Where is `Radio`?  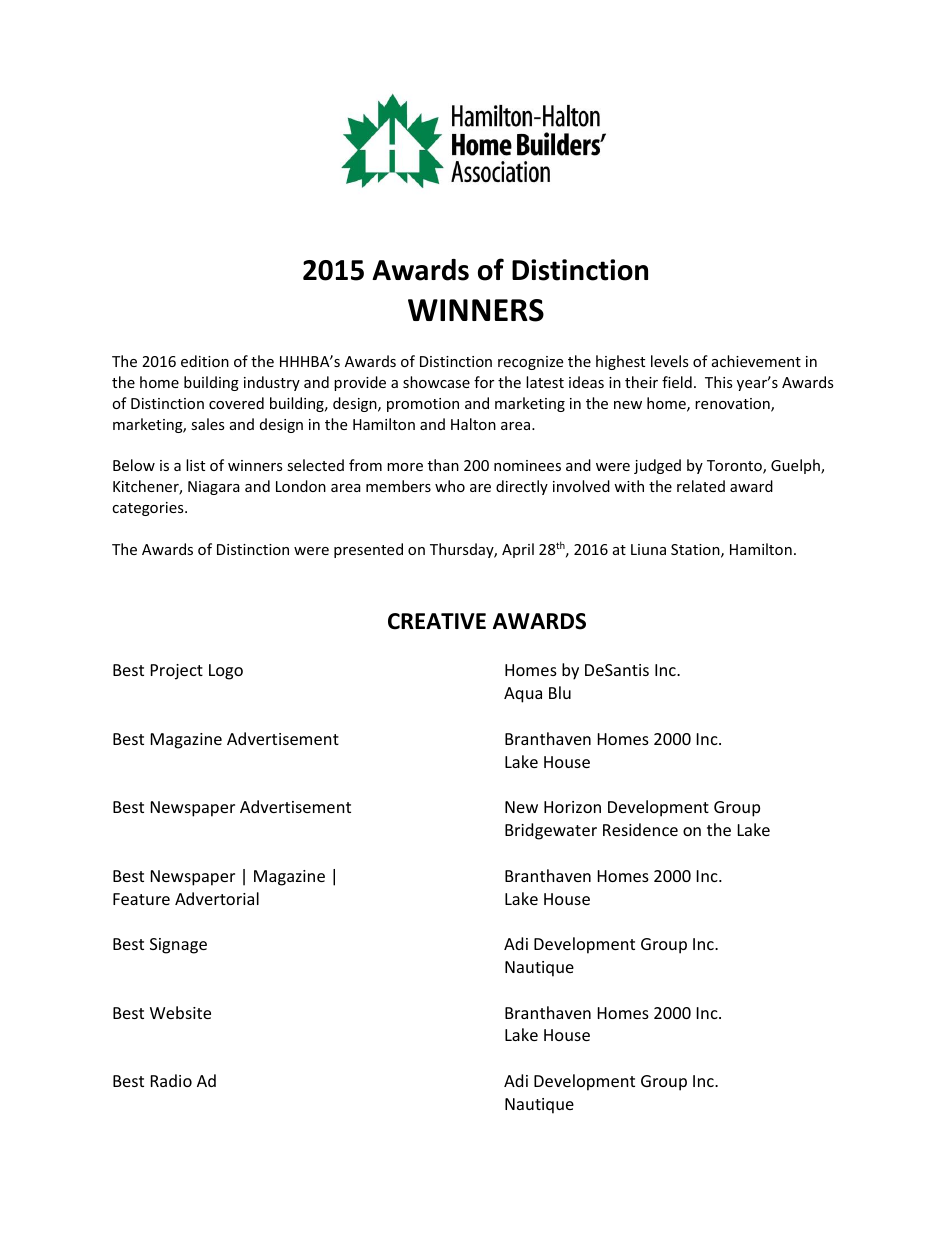
Radio is located at coordinates (171, 1080).
